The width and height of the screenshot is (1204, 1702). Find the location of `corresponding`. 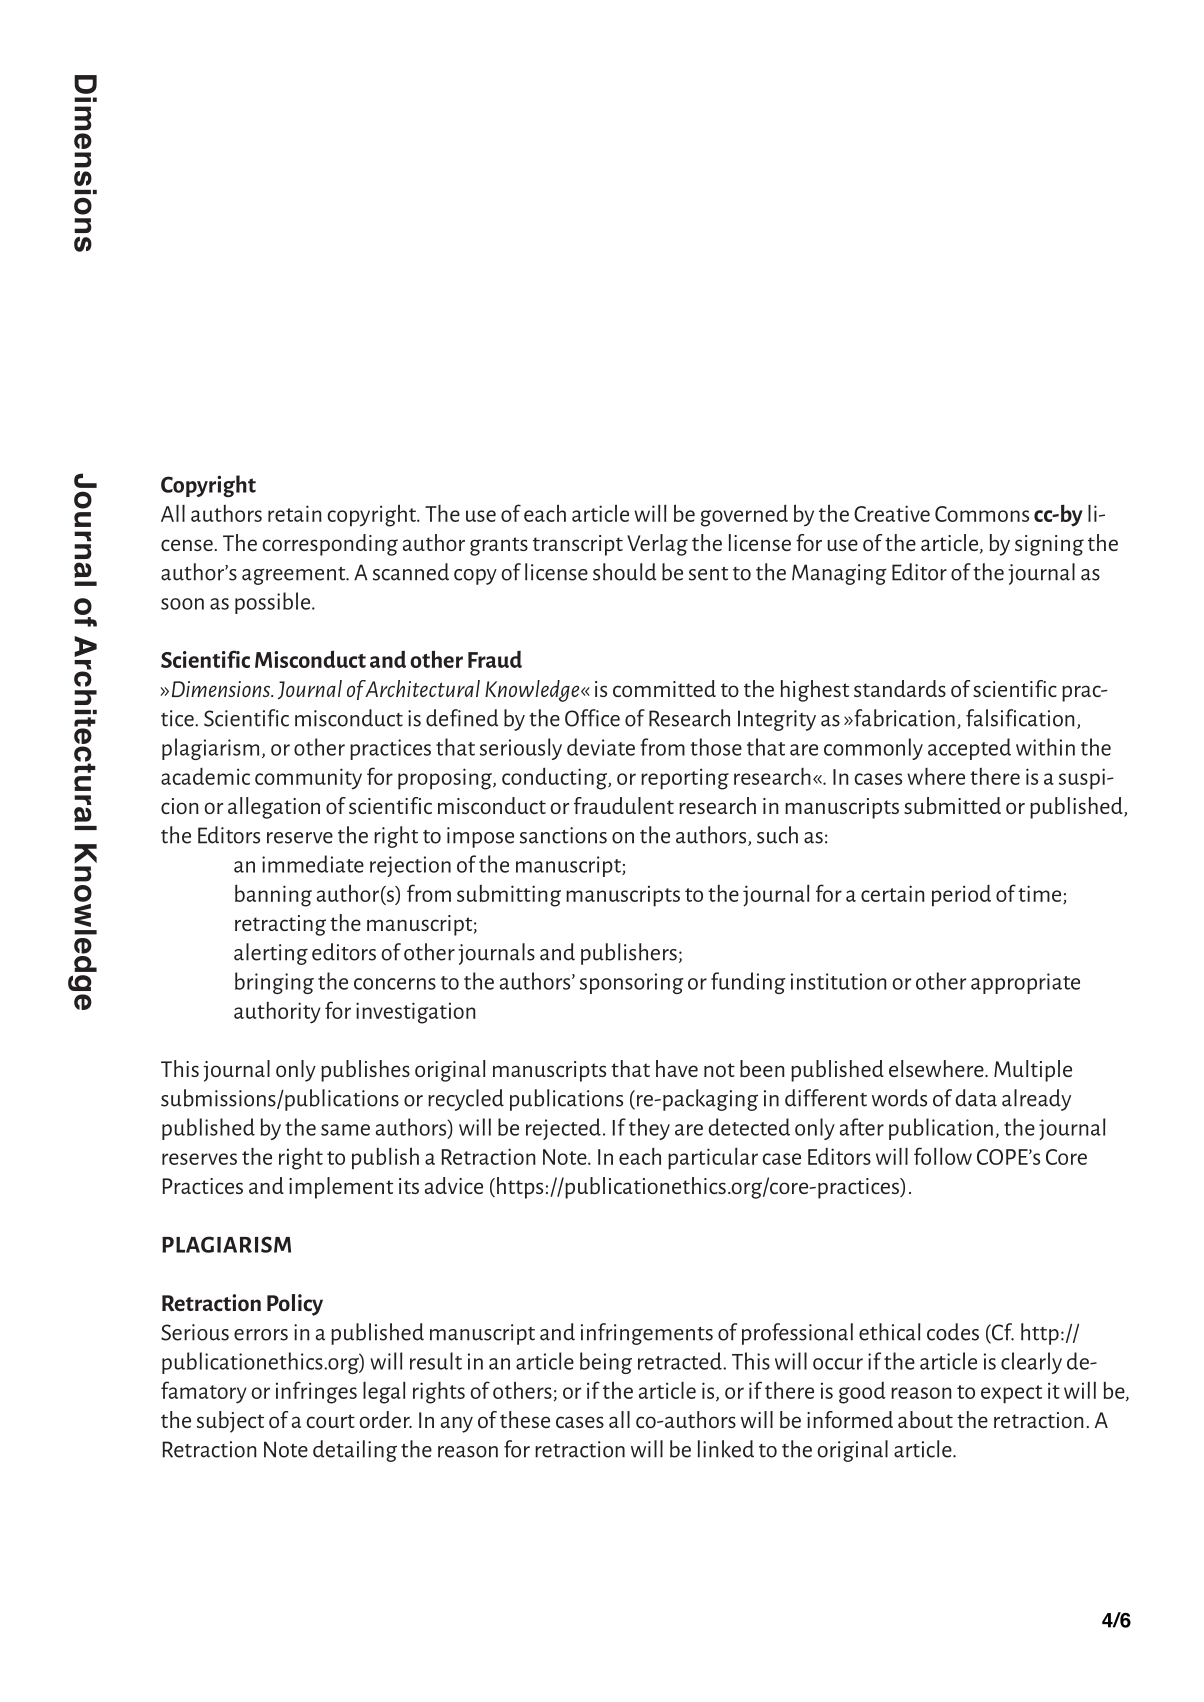

corresponding is located at coordinates (330, 545).
